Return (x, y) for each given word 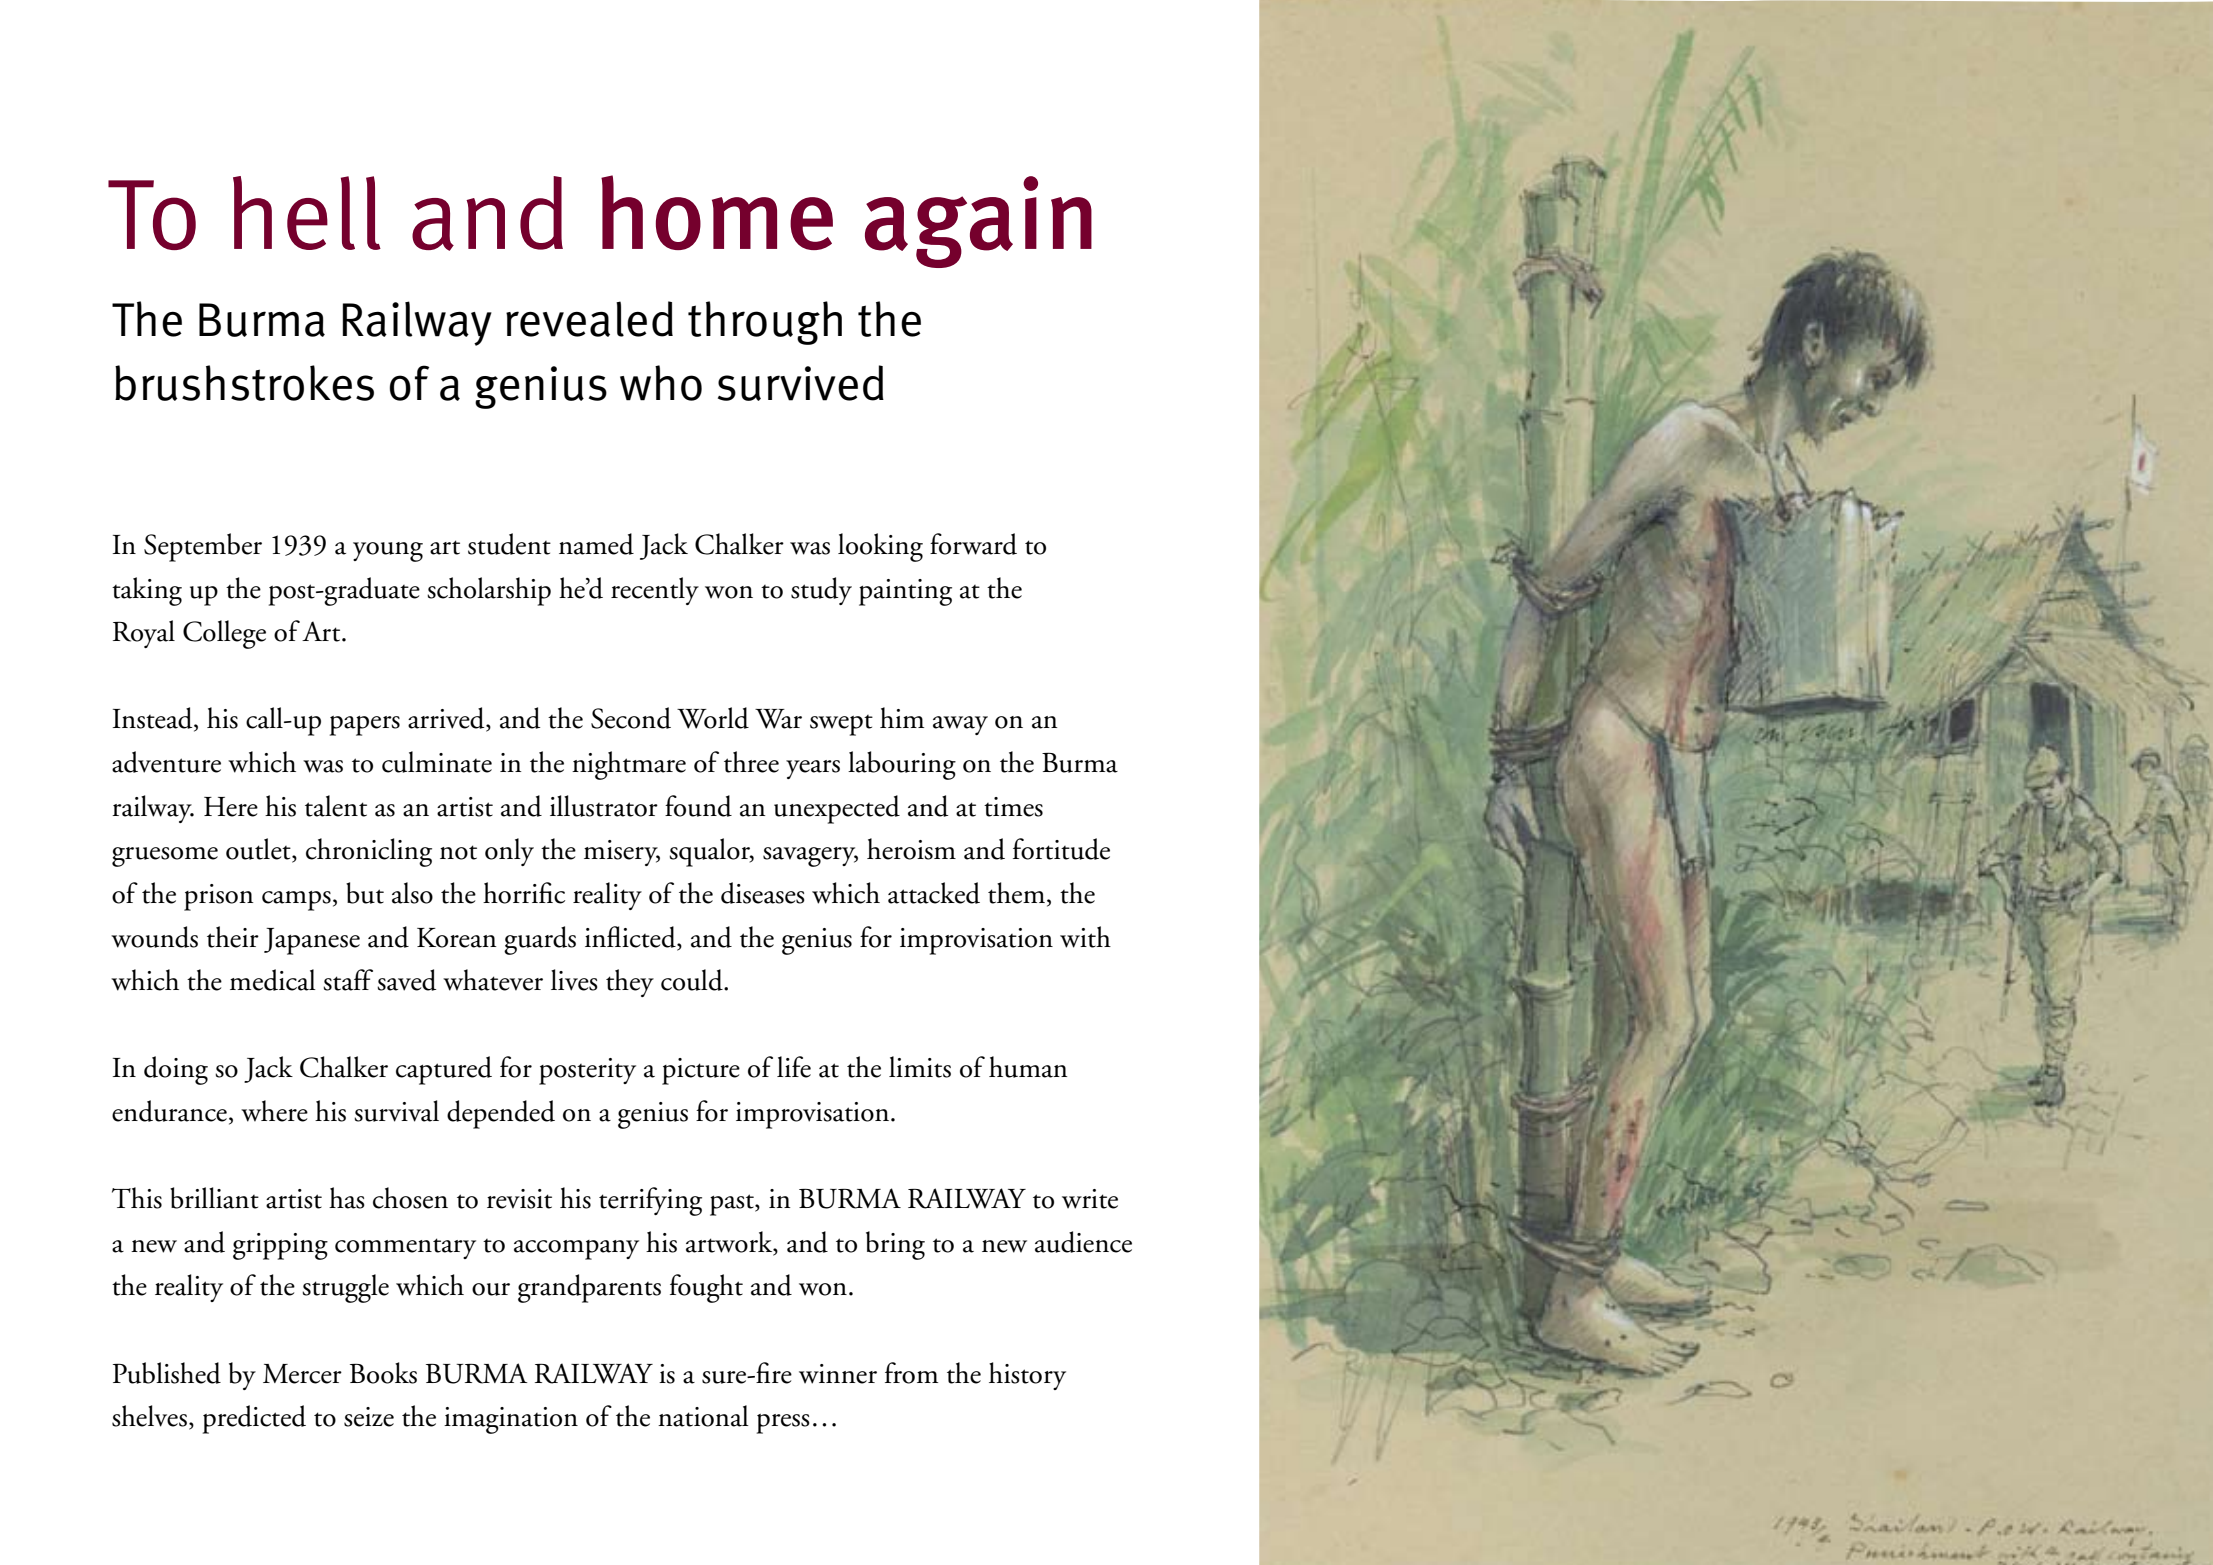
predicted (254, 1419)
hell (307, 213)
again (978, 222)
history (1027, 1376)
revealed (589, 319)
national (703, 1416)
